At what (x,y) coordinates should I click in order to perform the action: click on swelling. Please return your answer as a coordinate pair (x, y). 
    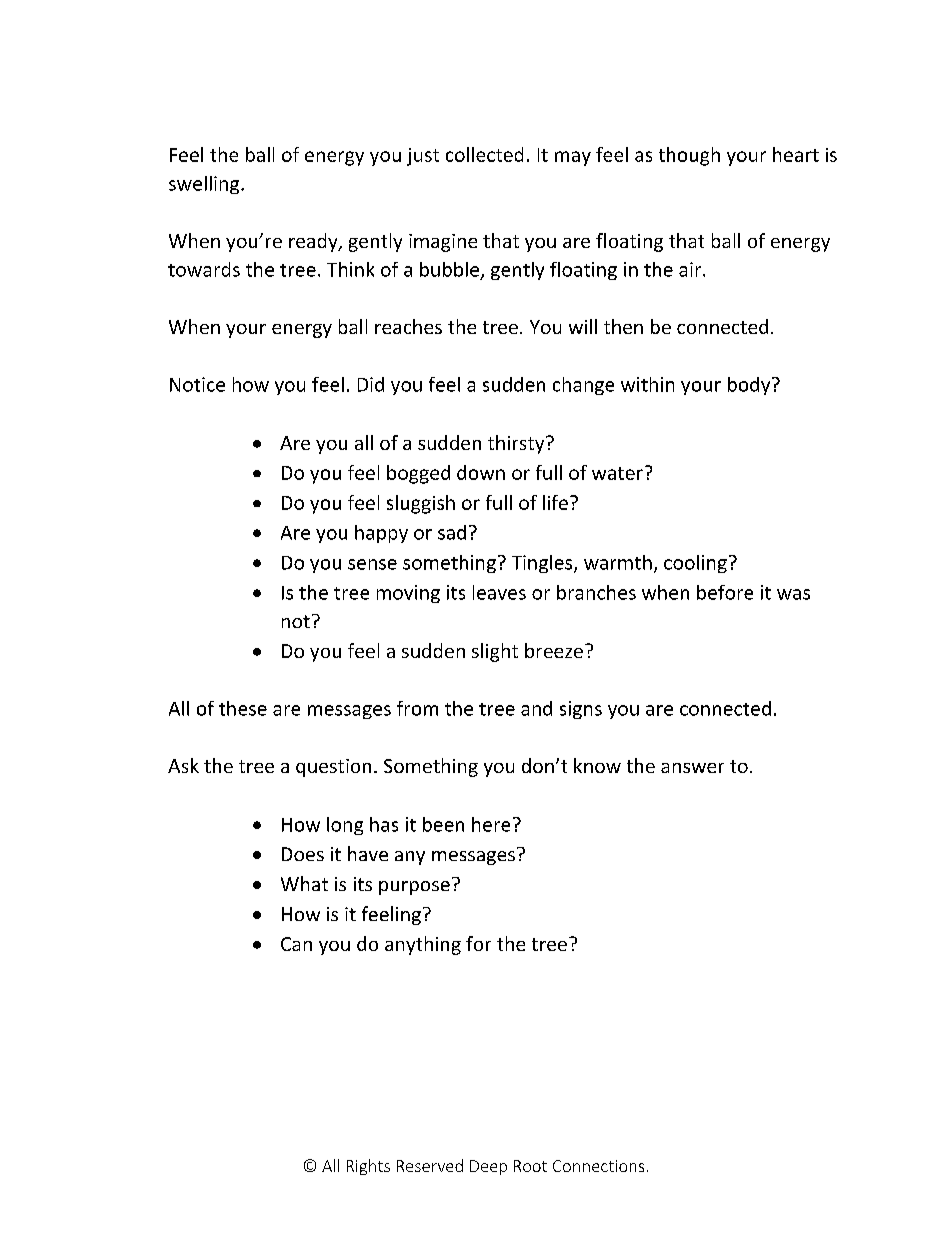
    Looking at the image, I should click on (205, 185).
